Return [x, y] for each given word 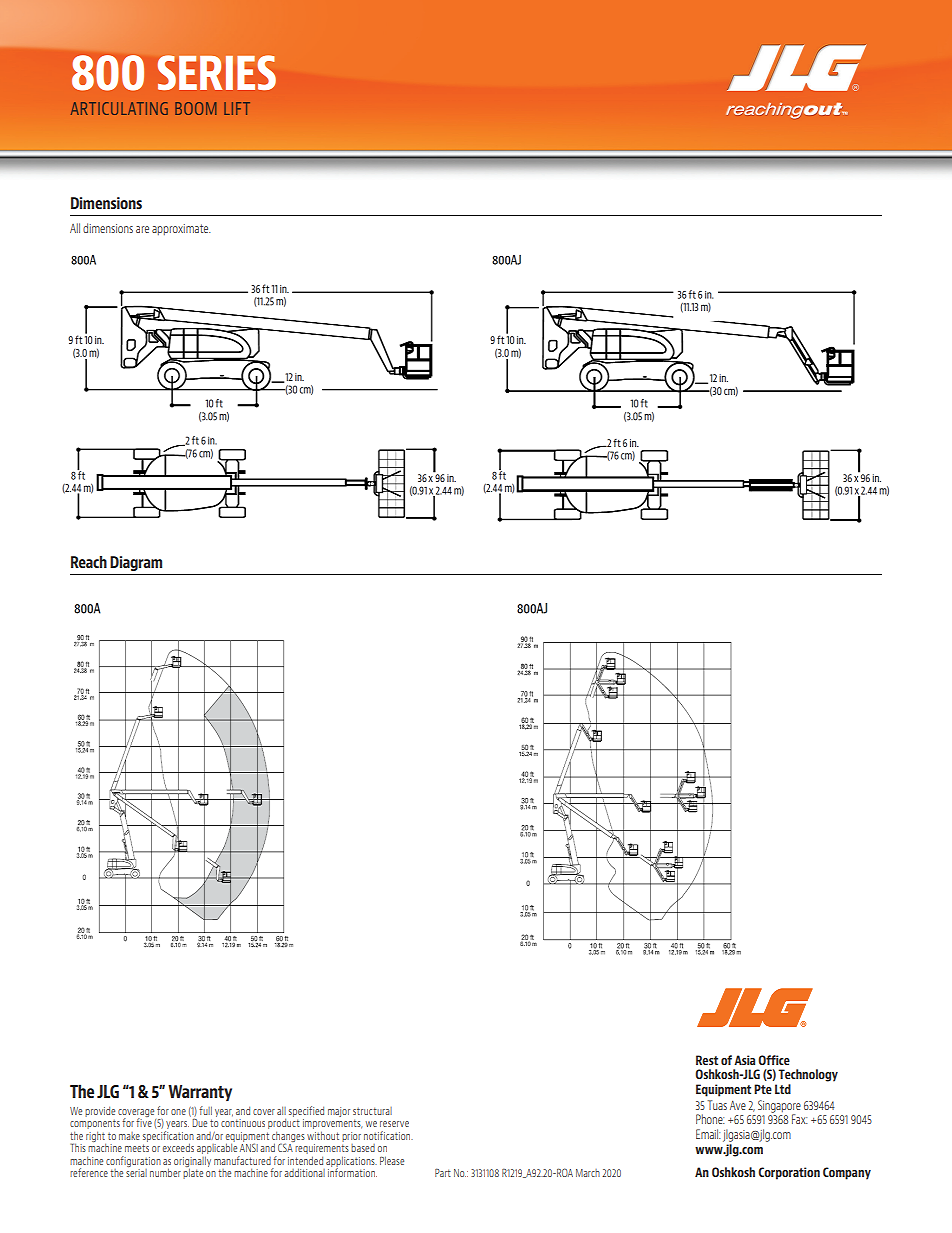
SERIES [217, 72]
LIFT [237, 108]
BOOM [196, 108]
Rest [707, 1060]
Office [774, 1060]
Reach [89, 562]
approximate [181, 229]
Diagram [136, 563]
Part [443, 1173]
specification [168, 1137]
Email [708, 1134]
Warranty [200, 1093]
